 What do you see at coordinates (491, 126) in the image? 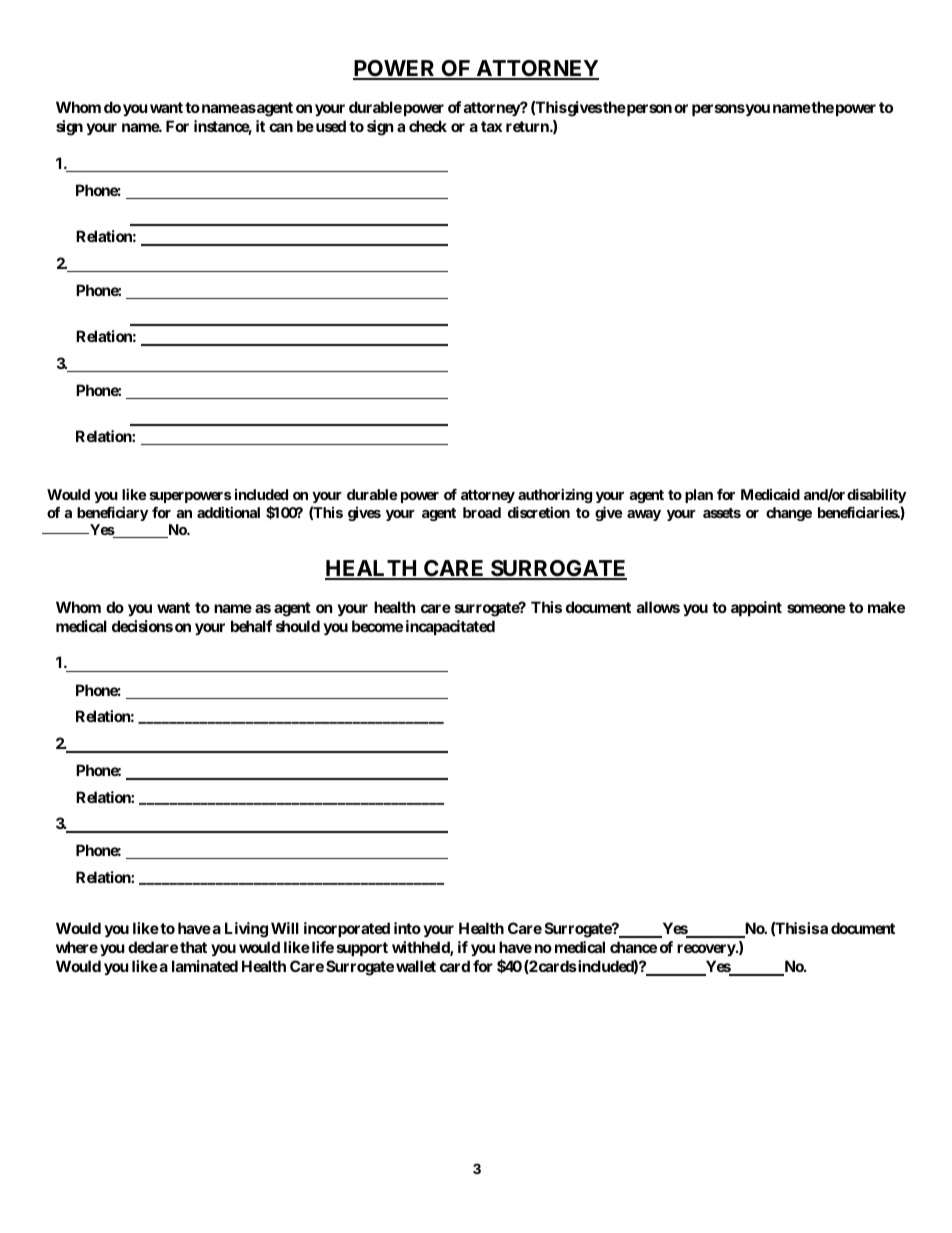
I see `tax` at bounding box center [491, 126].
